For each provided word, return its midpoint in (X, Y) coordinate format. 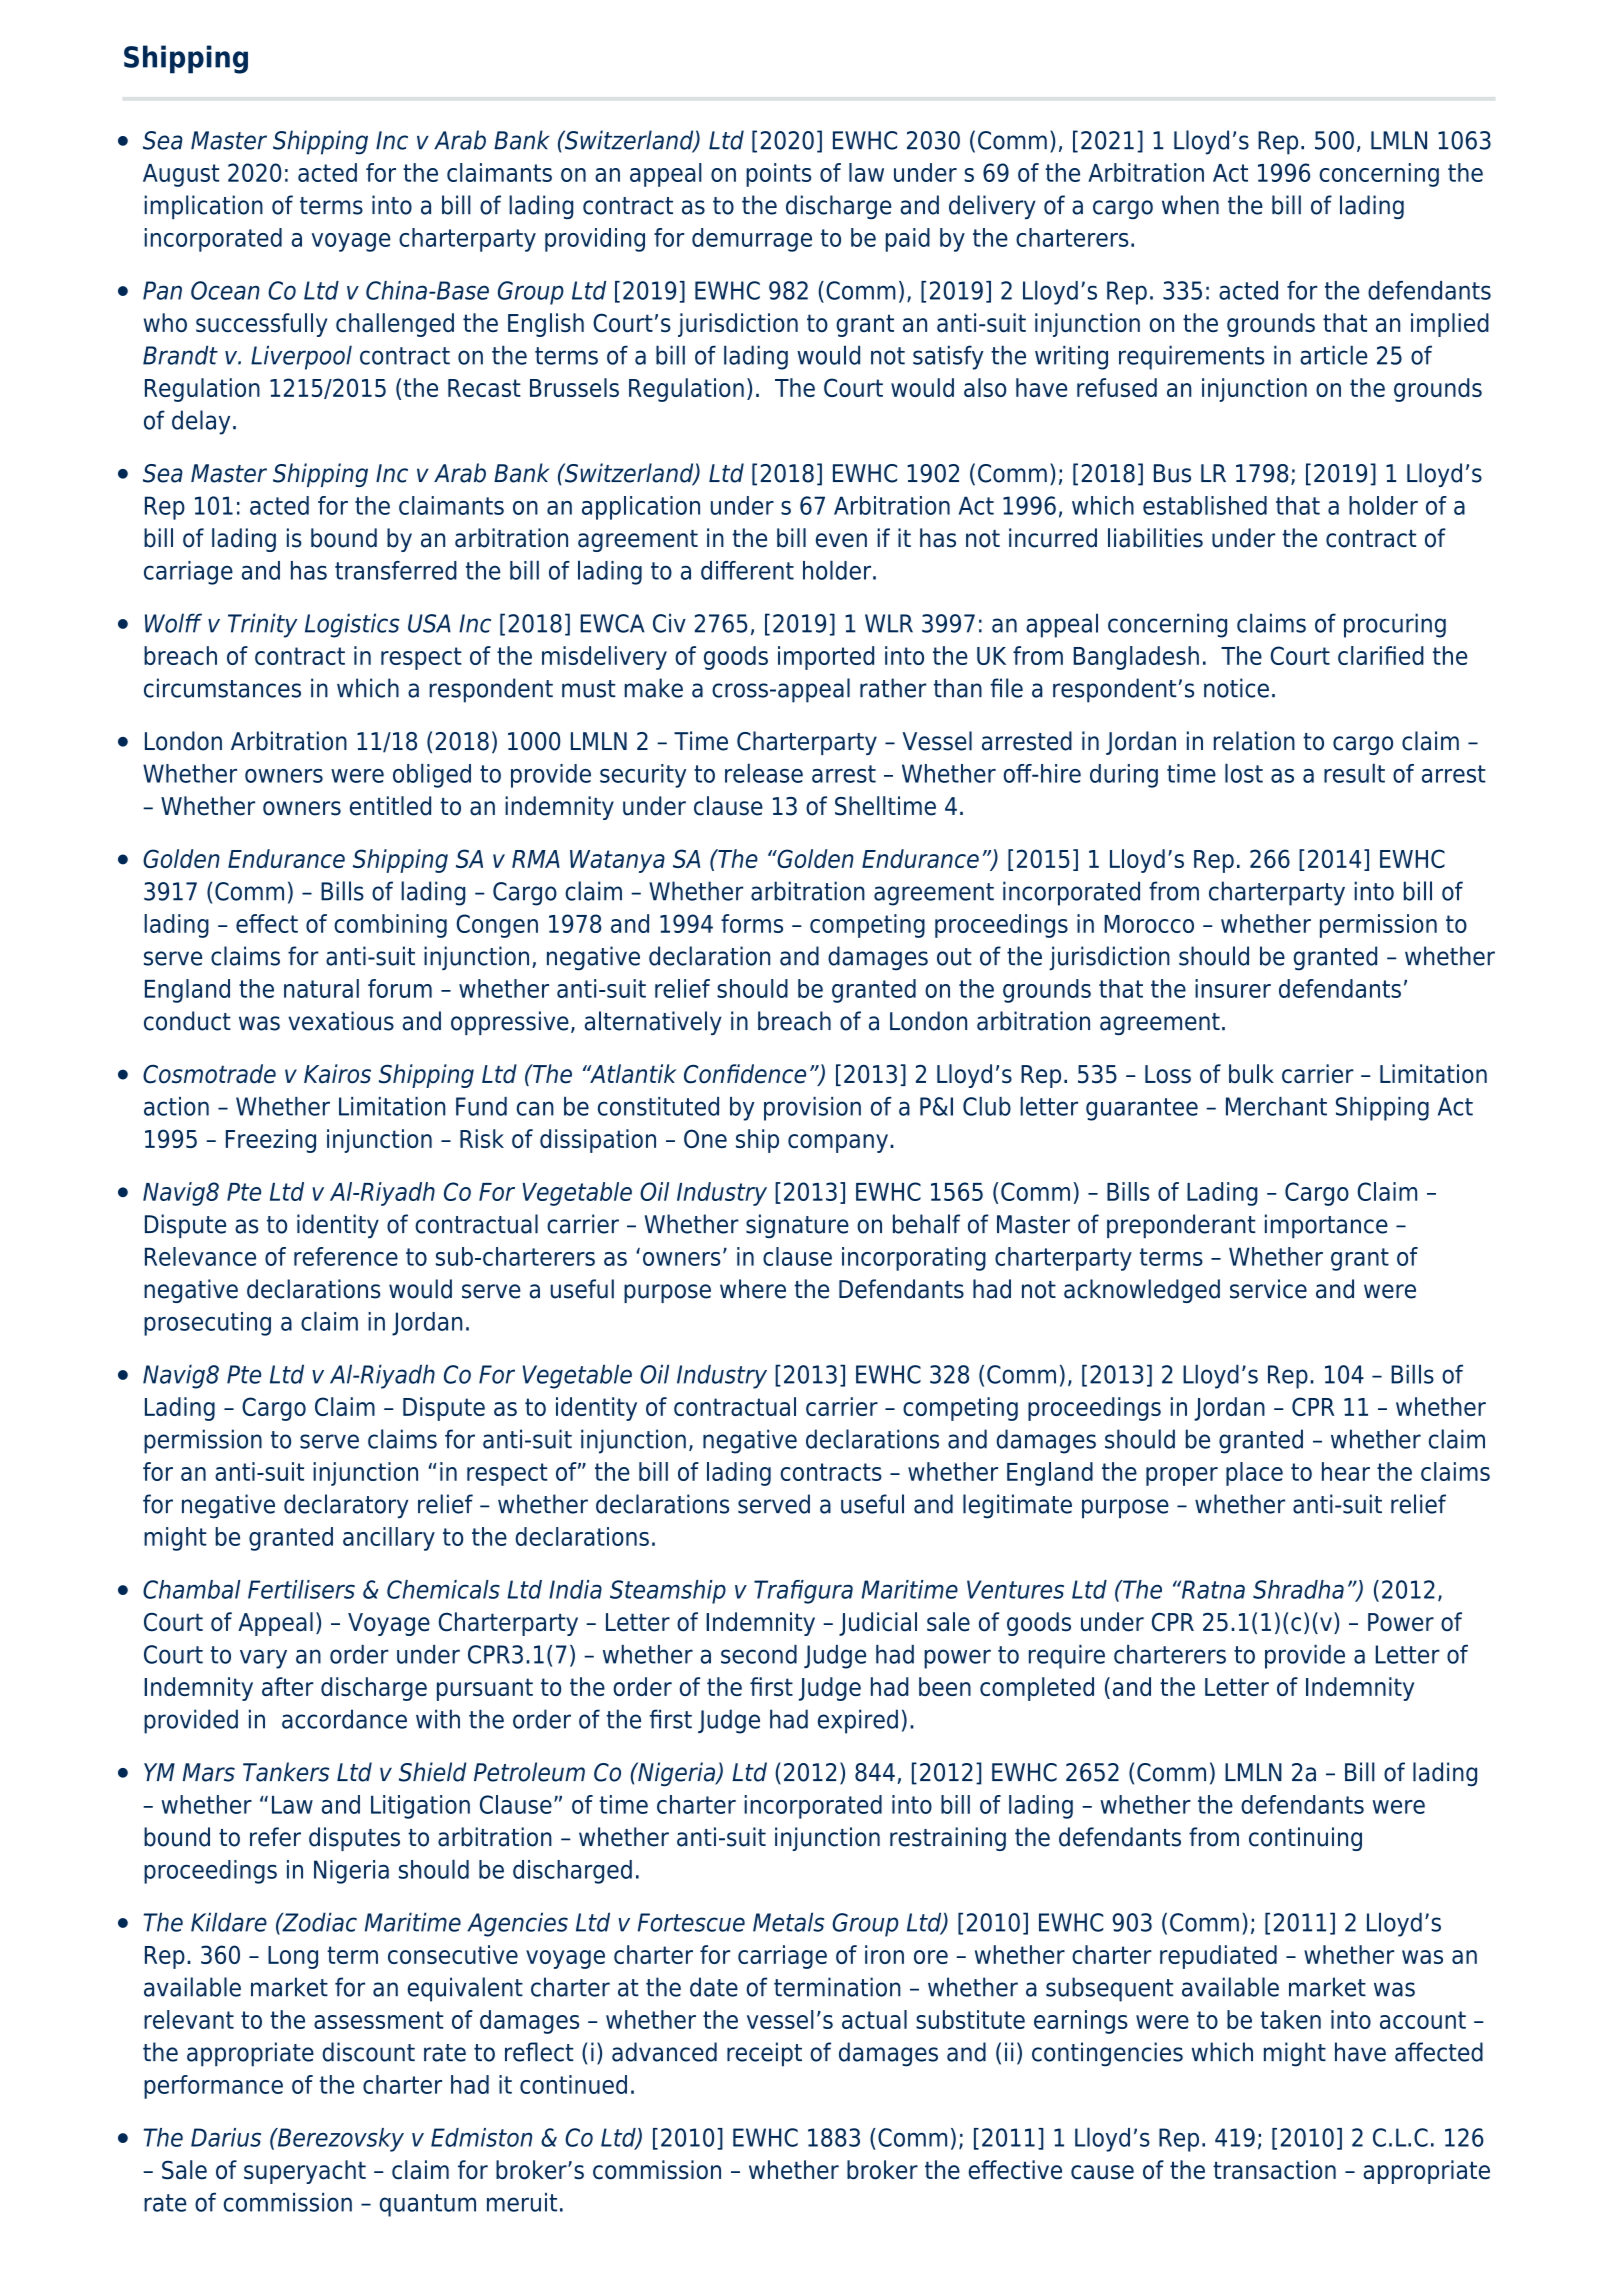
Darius (226, 2137)
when (1190, 205)
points (778, 175)
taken (1290, 2019)
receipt (764, 2054)
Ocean (225, 290)
